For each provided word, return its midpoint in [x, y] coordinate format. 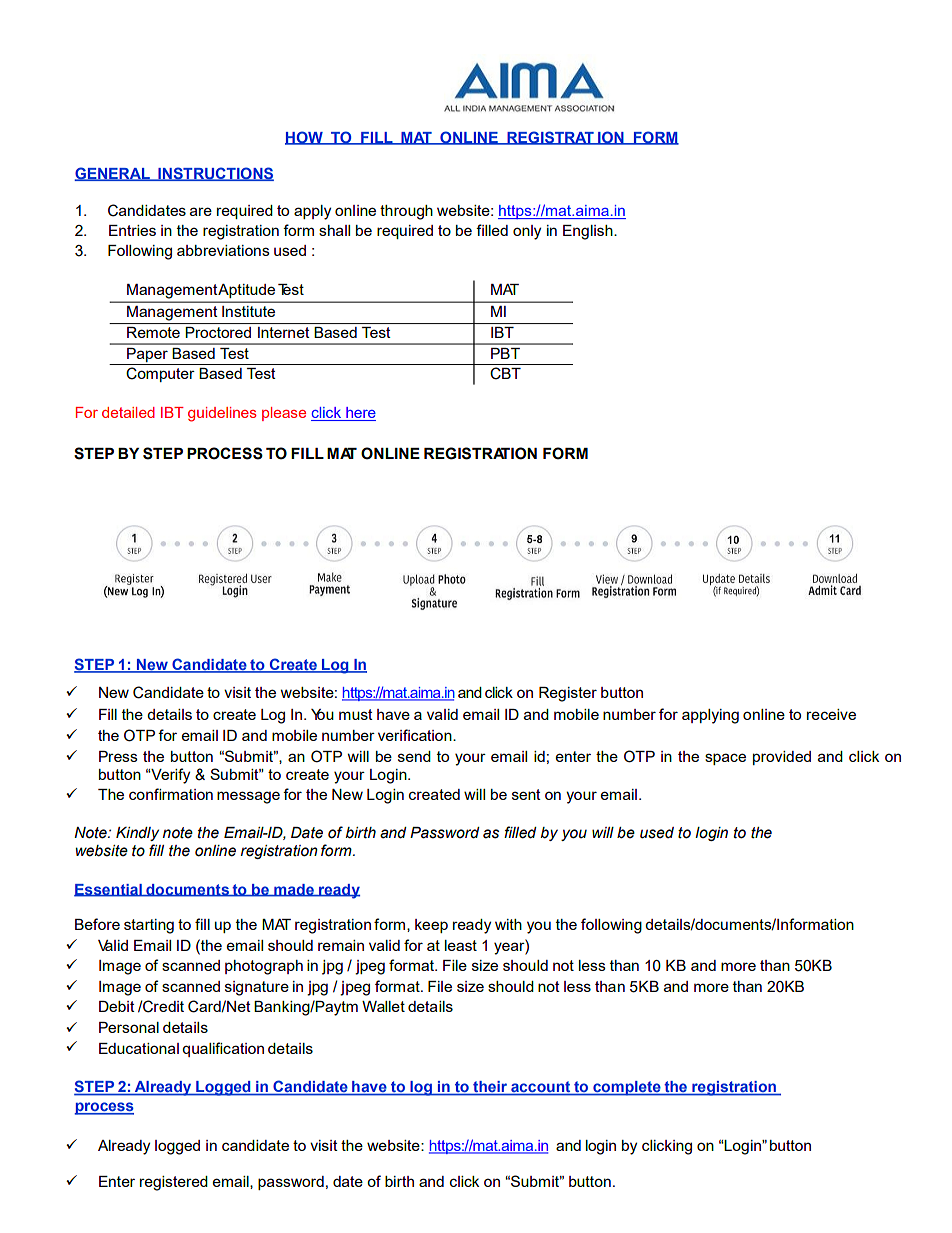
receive [831, 714]
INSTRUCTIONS [215, 174]
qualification [223, 1049]
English [589, 232]
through [406, 212]
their [490, 1088]
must [356, 714]
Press [118, 756]
